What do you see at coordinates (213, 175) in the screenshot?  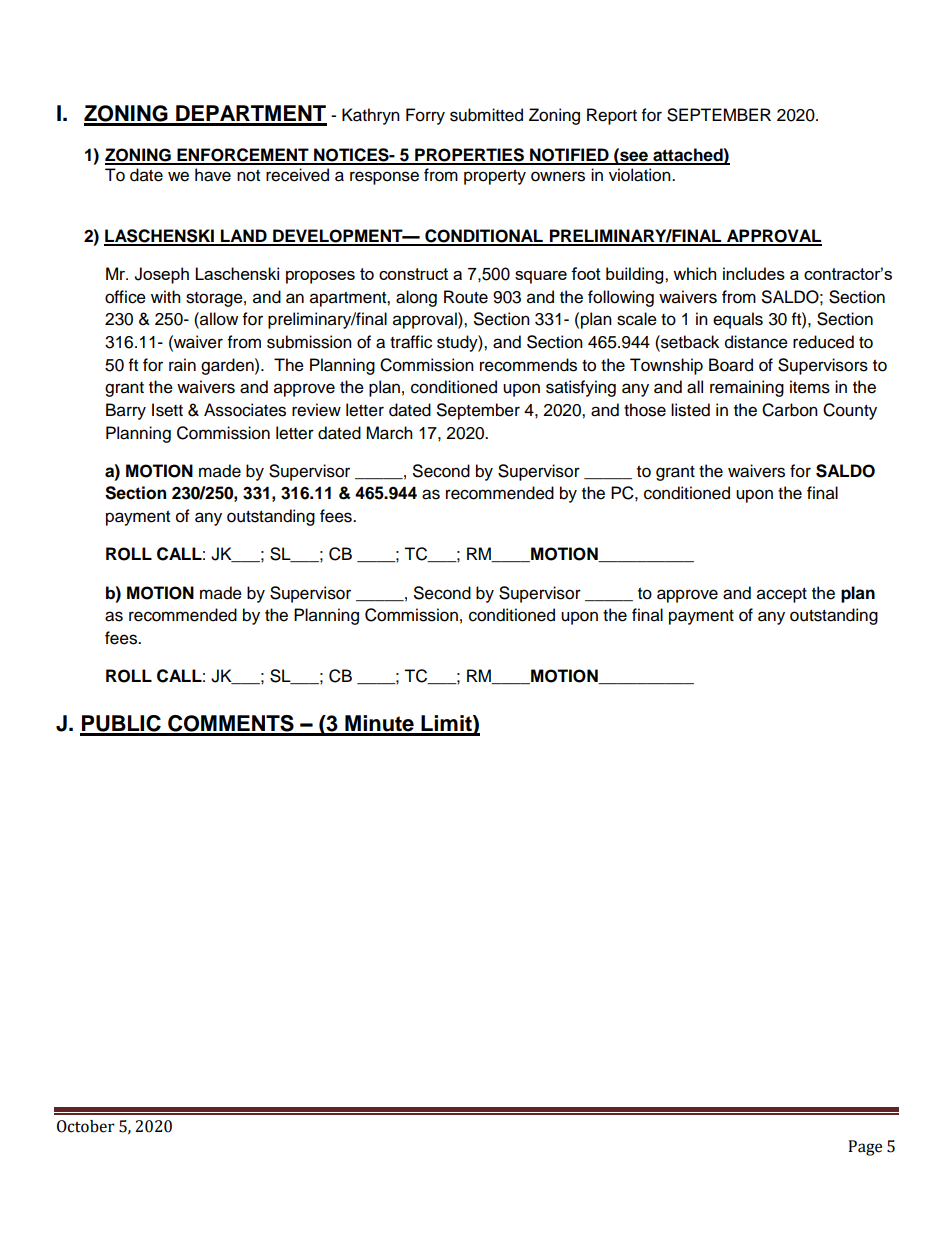 I see `have` at bounding box center [213, 175].
